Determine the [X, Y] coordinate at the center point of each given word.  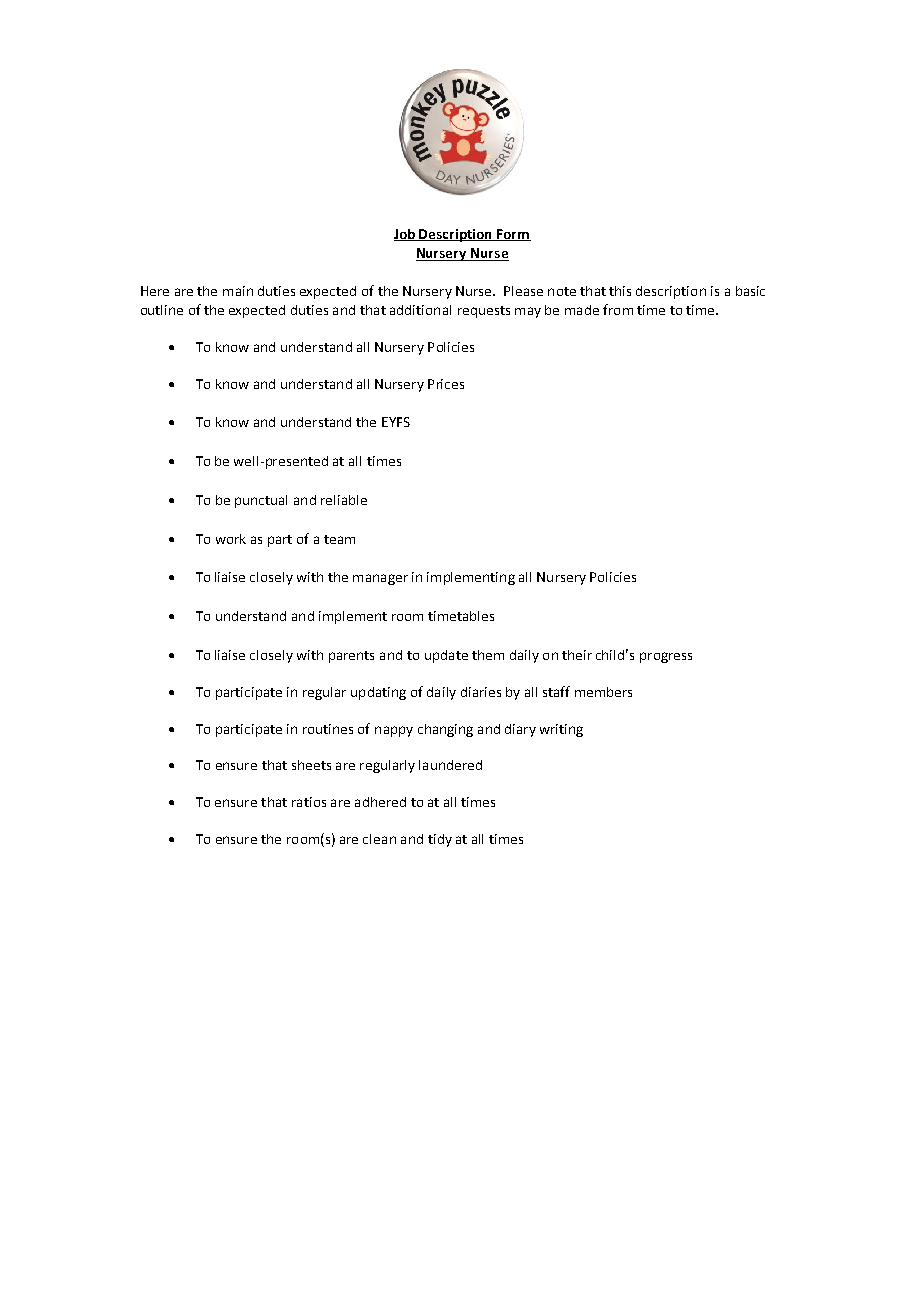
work [231, 539]
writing [561, 730]
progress [666, 657]
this [620, 291]
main [238, 291]
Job [405, 235]
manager [380, 579]
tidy [440, 840]
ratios [309, 802]
